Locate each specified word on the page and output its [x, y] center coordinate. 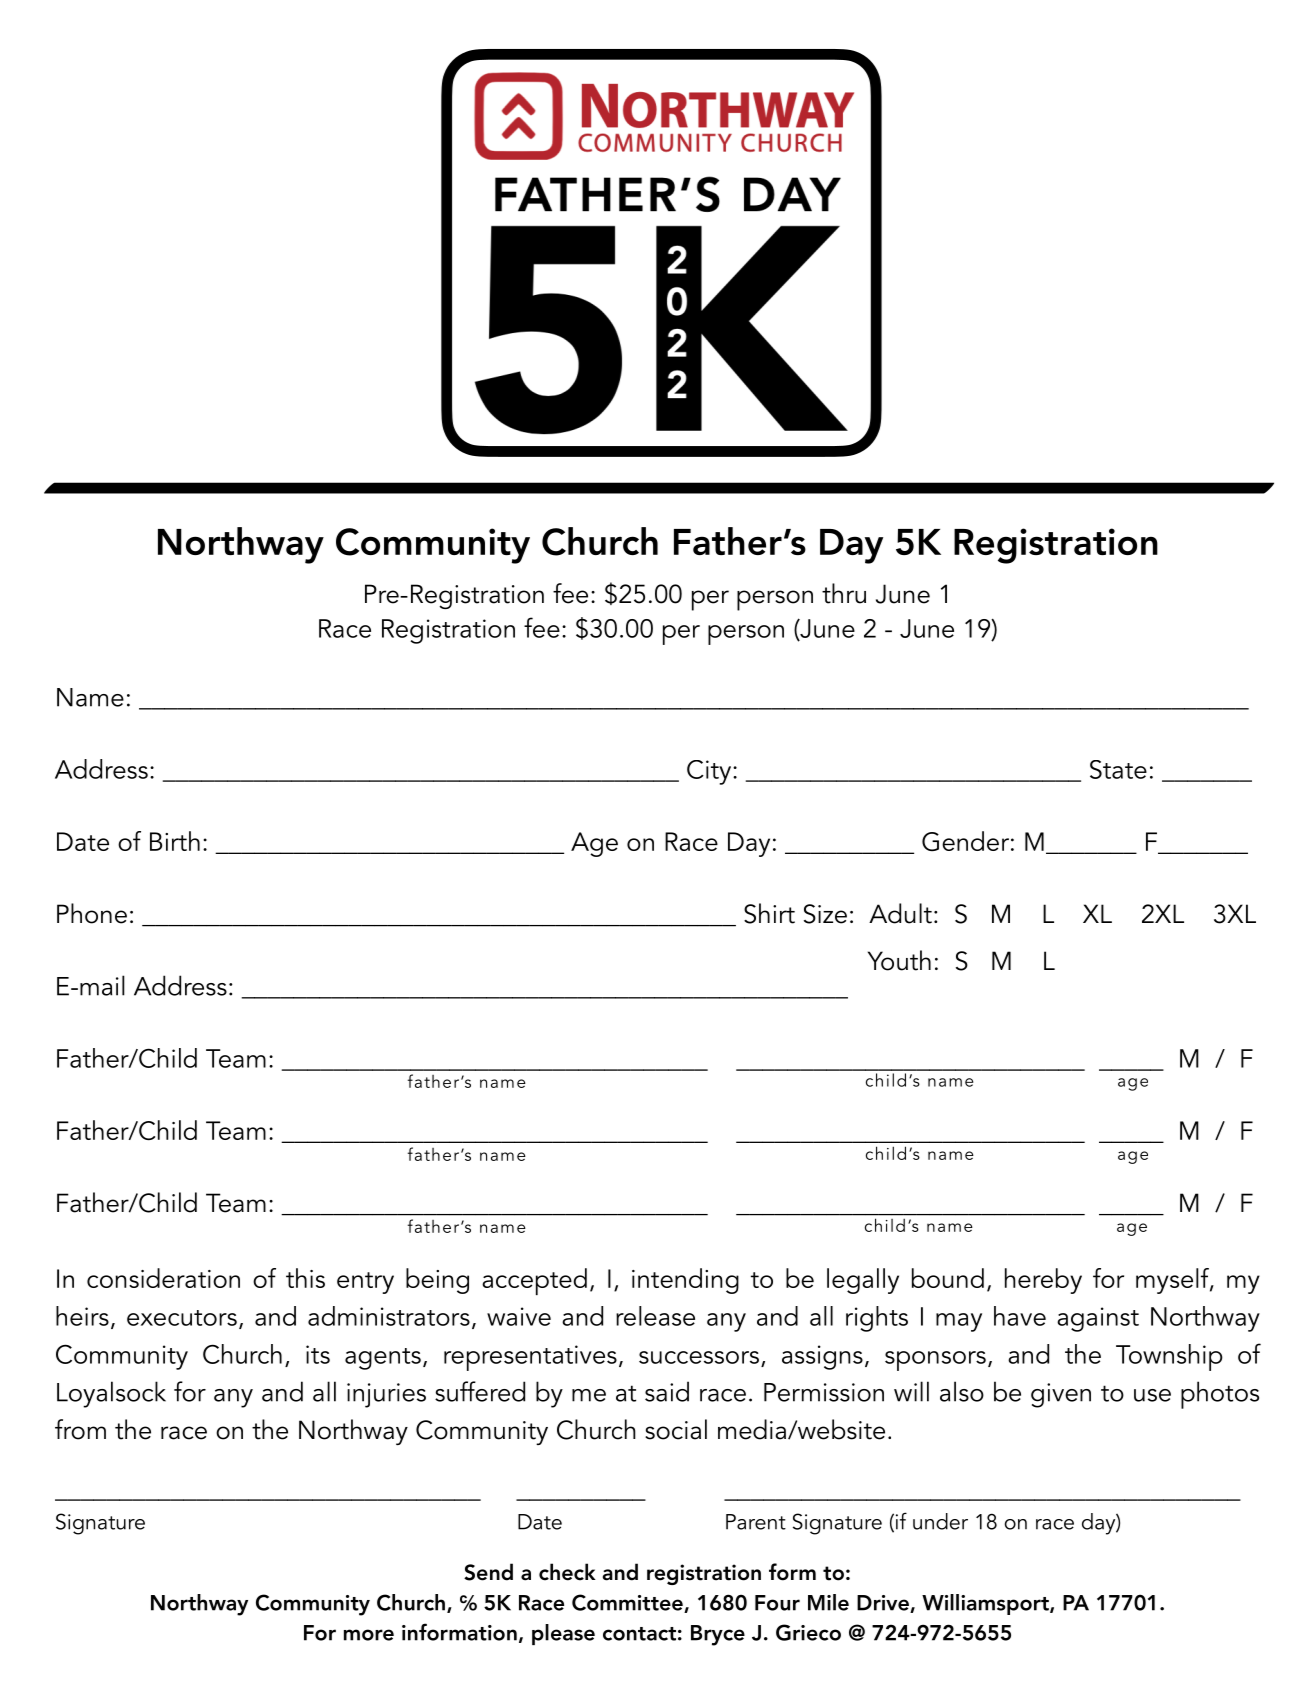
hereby [1043, 1281]
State [1118, 769]
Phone [92, 913]
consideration [163, 1278]
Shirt [769, 913]
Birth [175, 841]
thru [844, 593]
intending [685, 1281]
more [369, 1635]
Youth [899, 960]
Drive [884, 1604]
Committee [628, 1603]
